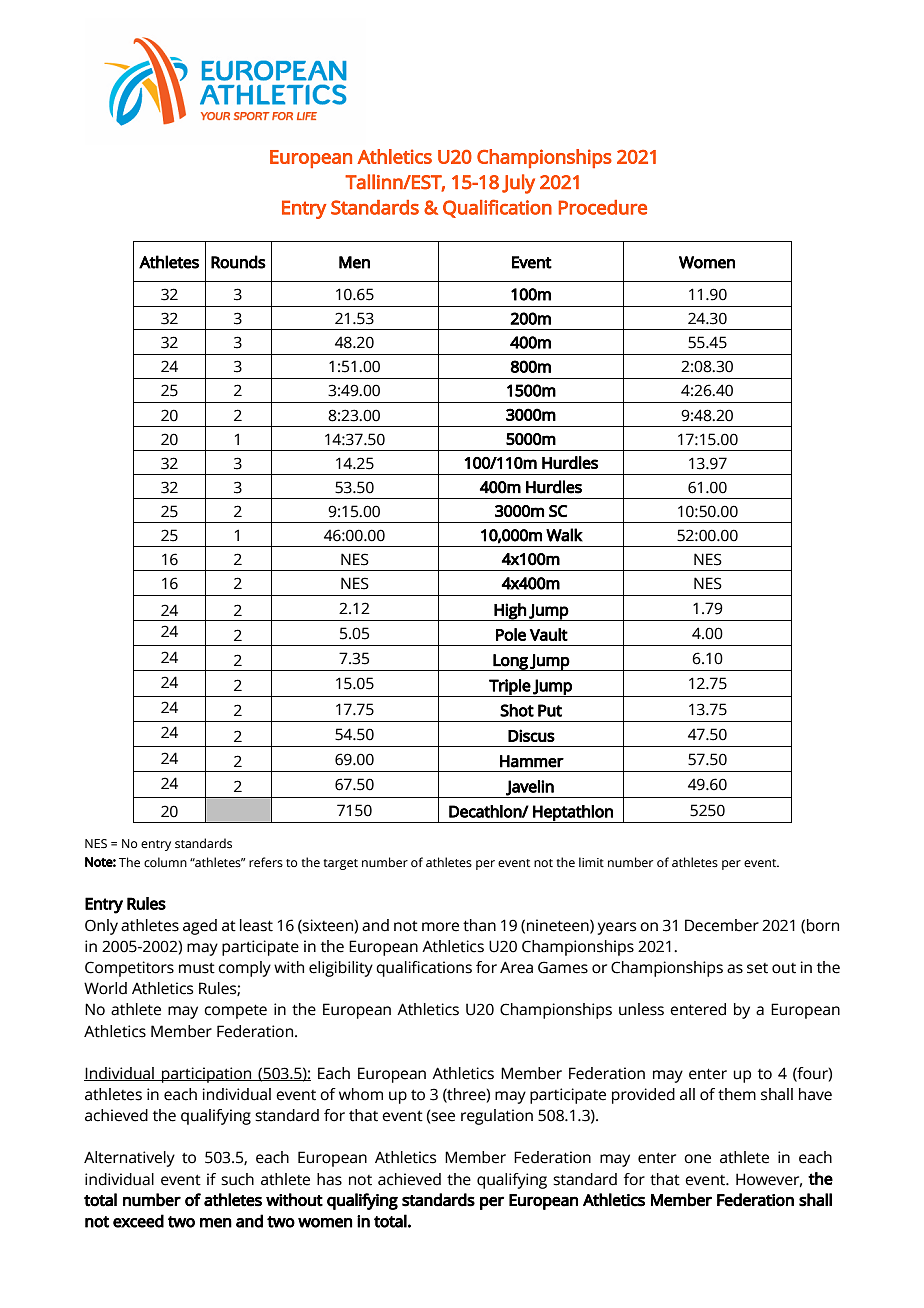 The image size is (924, 1308). I want to click on Walk, so click(564, 535).
